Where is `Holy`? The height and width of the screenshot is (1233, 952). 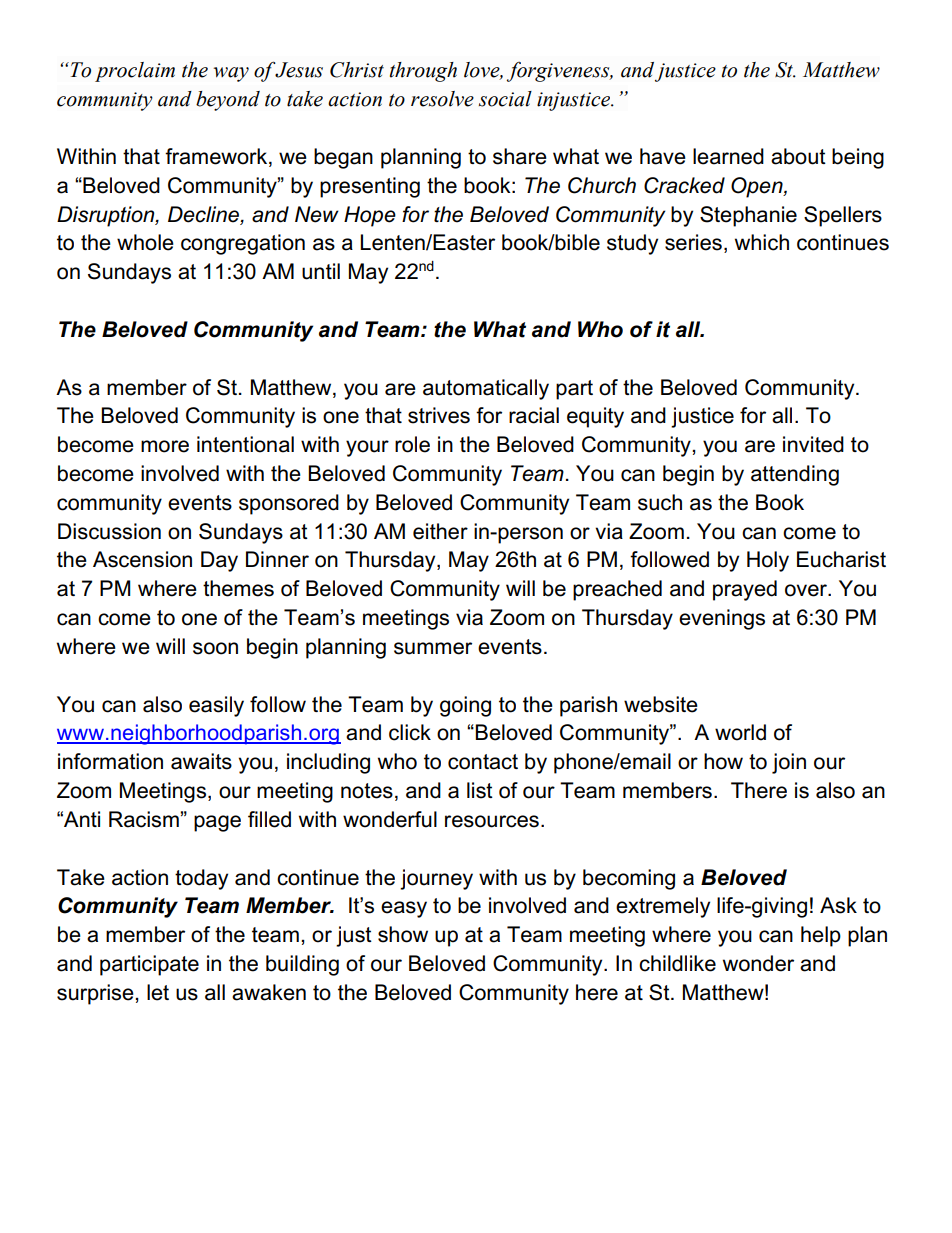
Holy is located at coordinates (768, 561).
